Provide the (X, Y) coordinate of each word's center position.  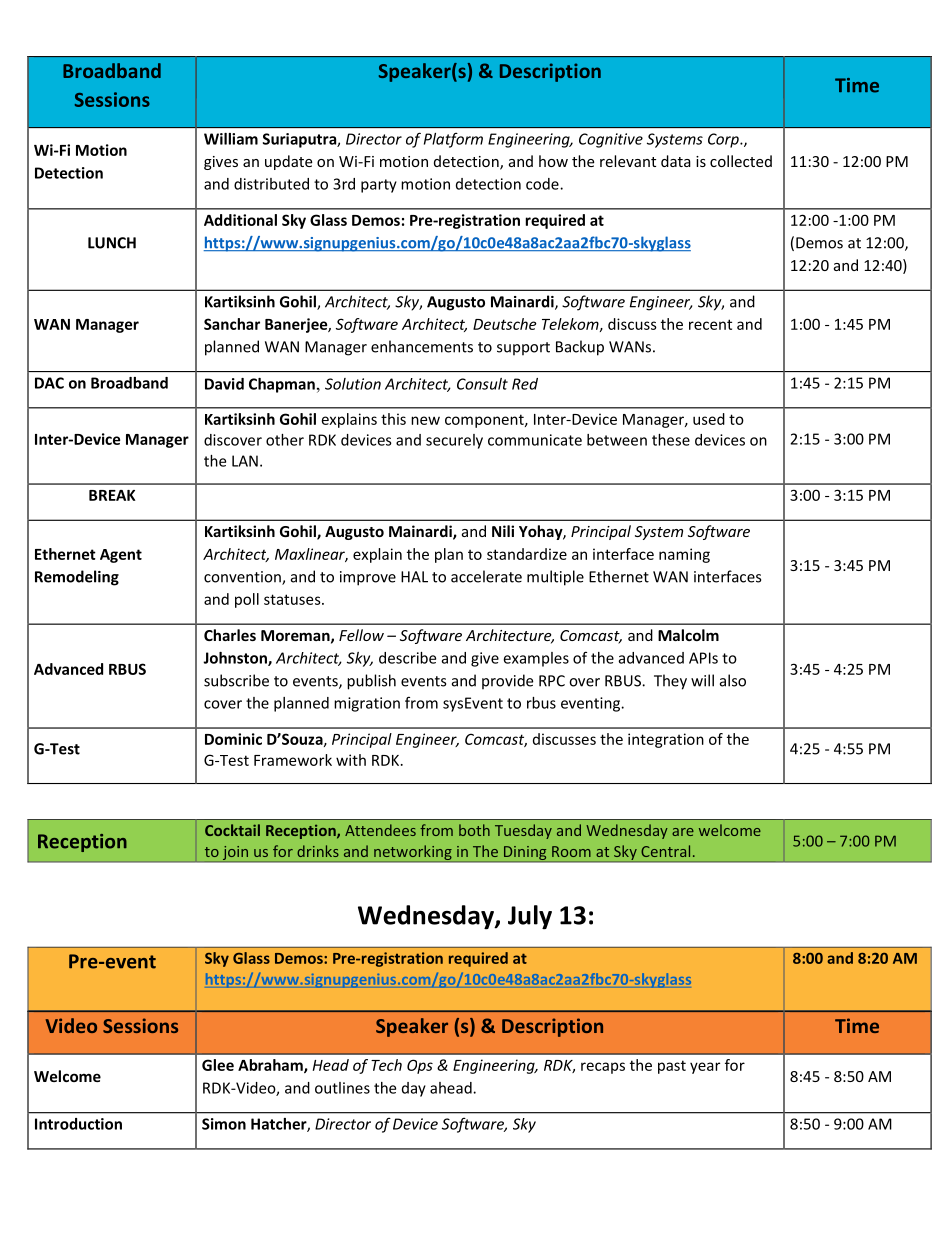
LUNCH (112, 243)
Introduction (78, 1124)
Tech (386, 1065)
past (672, 1067)
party (379, 186)
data (676, 161)
